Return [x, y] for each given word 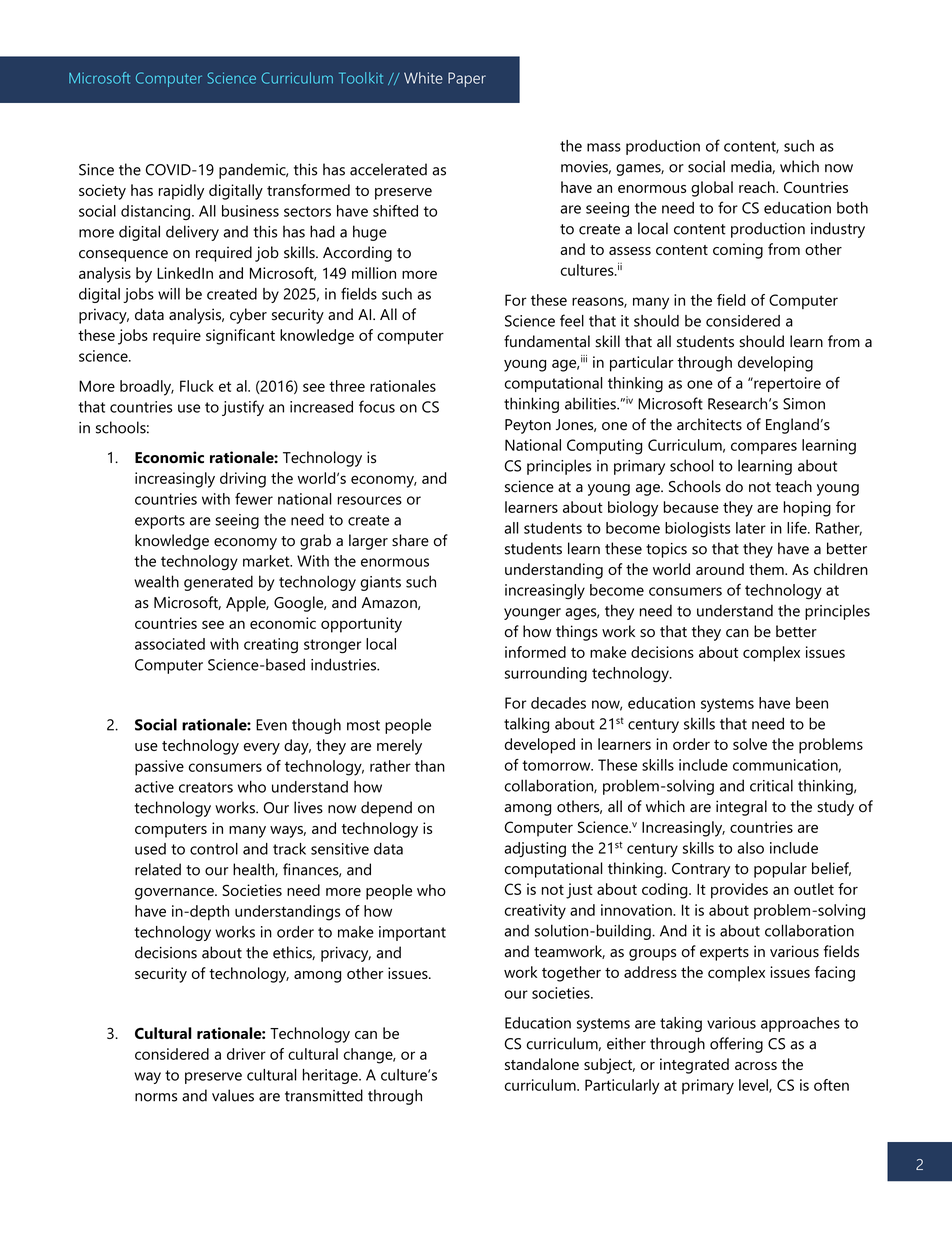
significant [240, 337]
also [750, 848]
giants [381, 583]
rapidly [181, 192]
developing [775, 364]
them [767, 569]
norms [156, 1097]
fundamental [547, 341]
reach [758, 187]
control [214, 849]
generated [218, 583]
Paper [467, 79]
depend [386, 809]
